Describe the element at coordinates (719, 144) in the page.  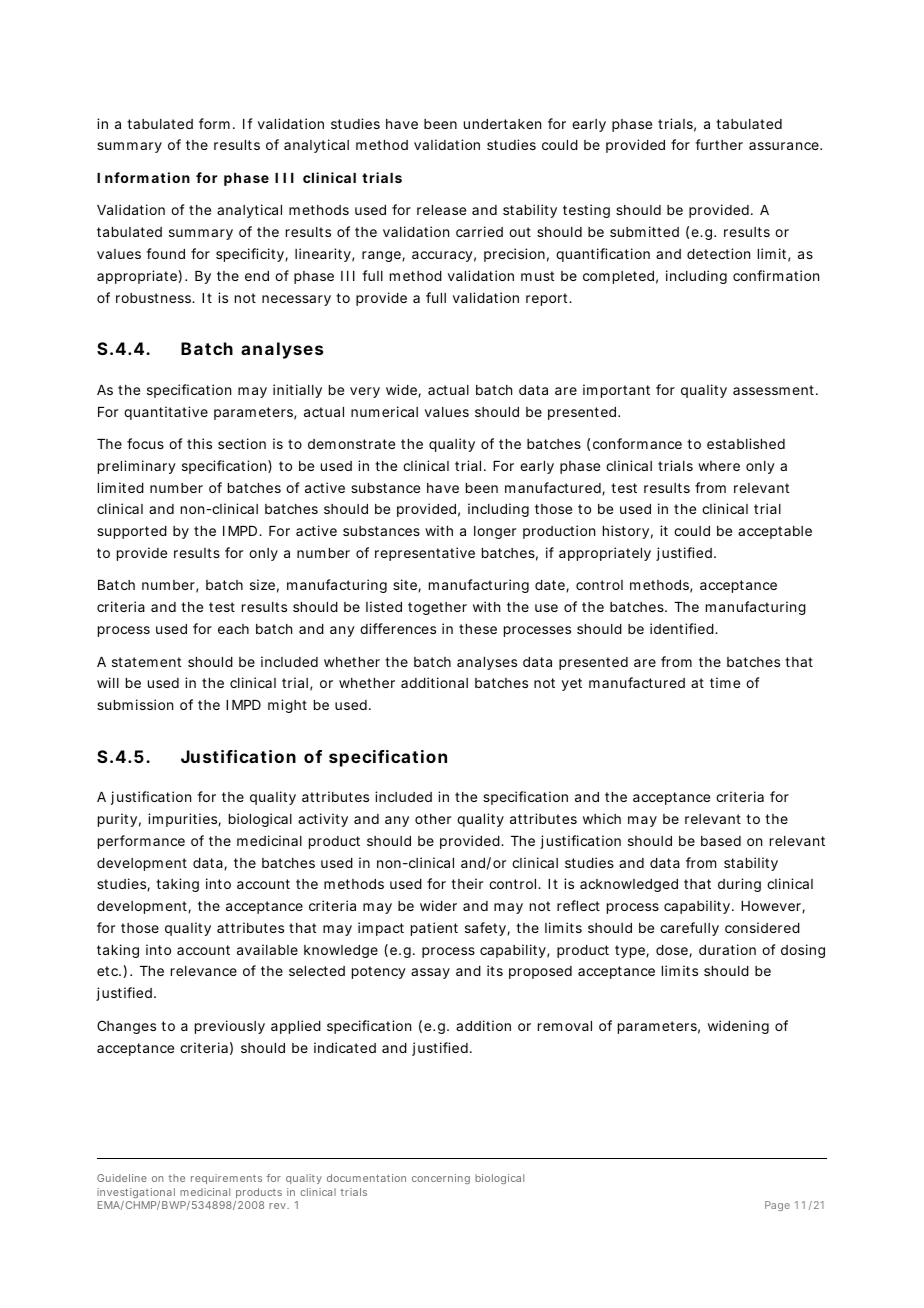
I see `further` at that location.
